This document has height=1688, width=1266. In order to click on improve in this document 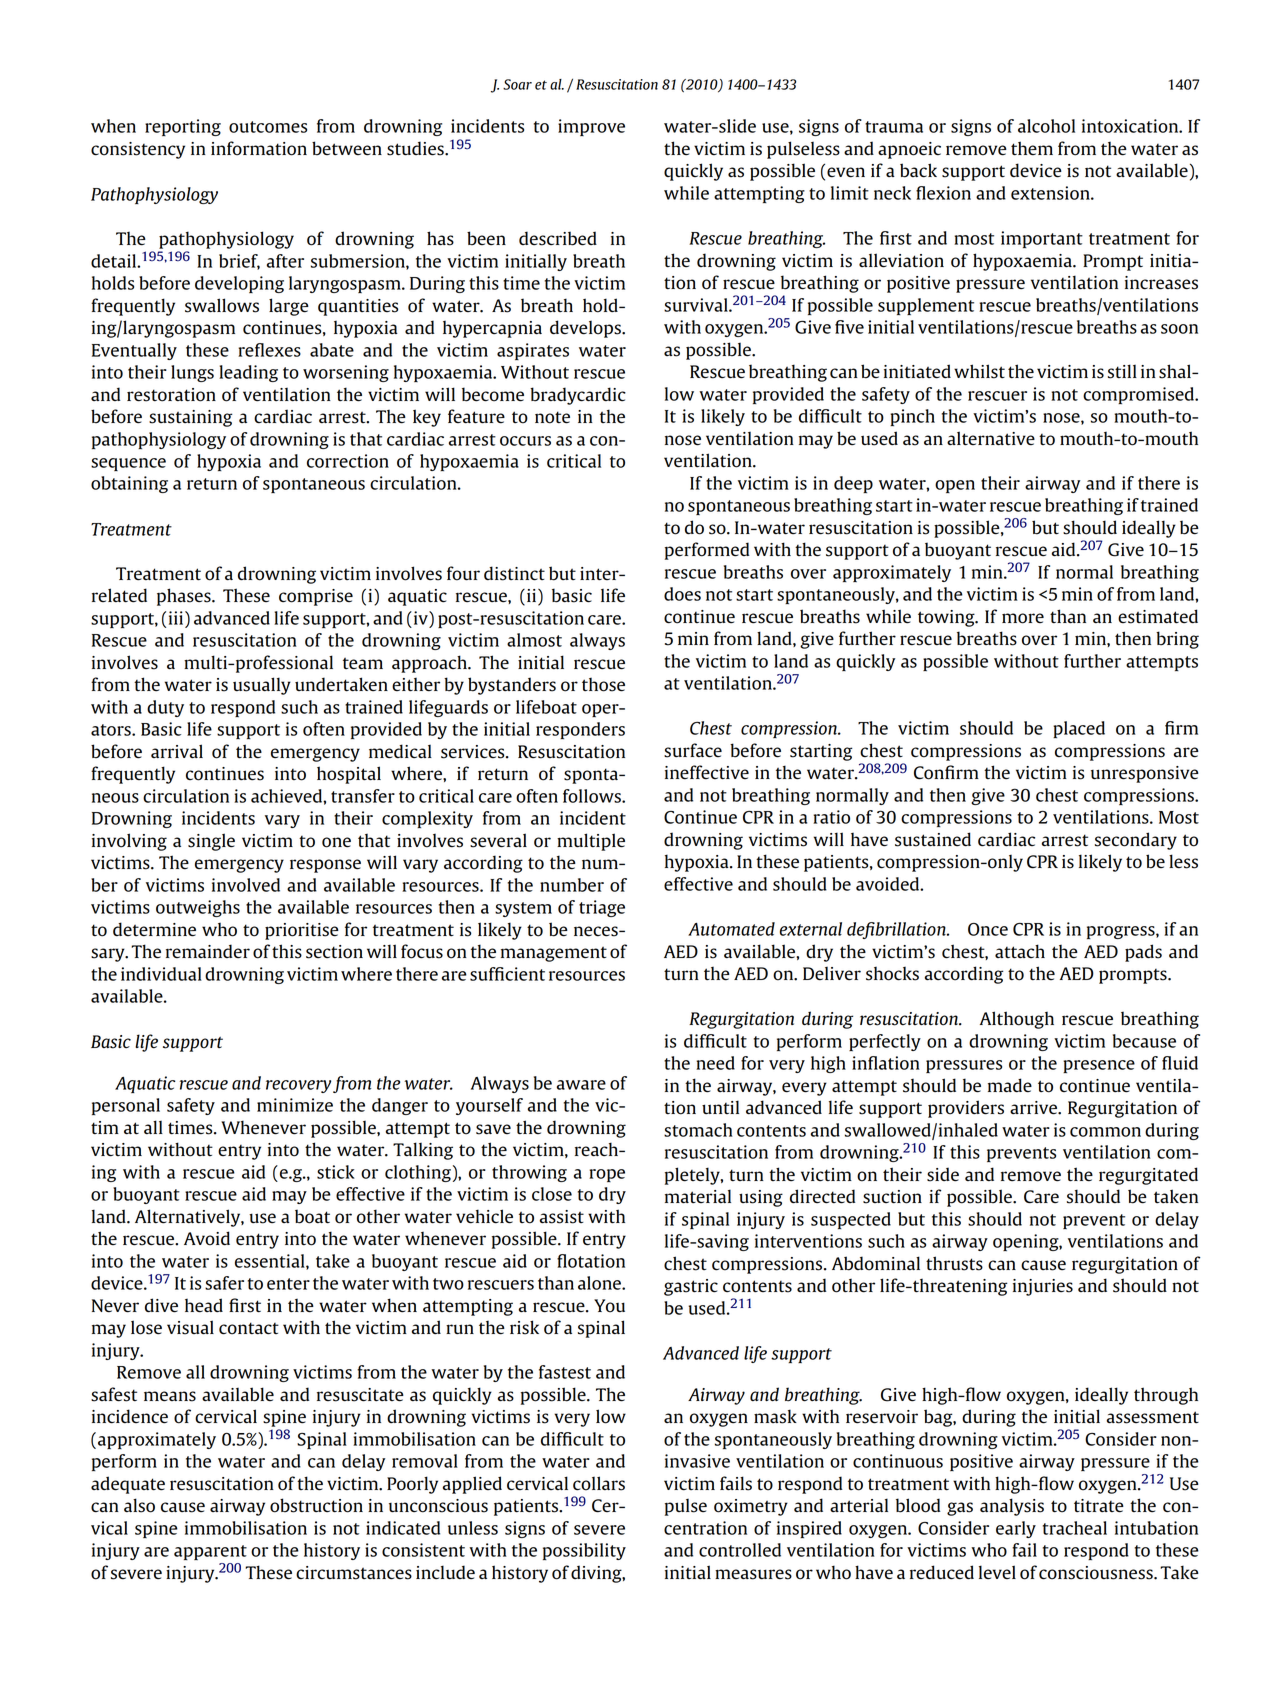, I will do `click(591, 127)`.
